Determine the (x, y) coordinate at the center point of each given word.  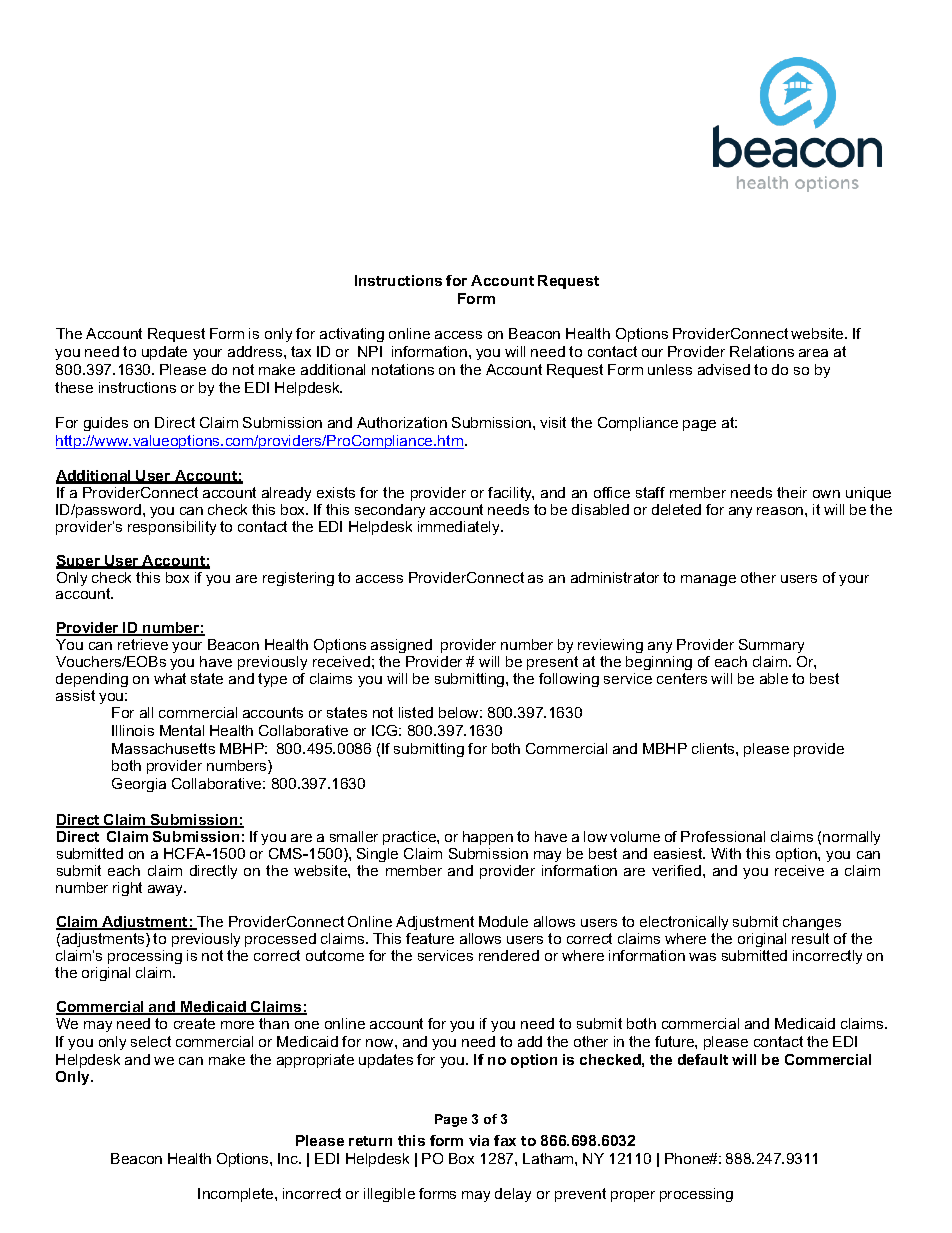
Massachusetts (163, 748)
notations (403, 369)
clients (714, 748)
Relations (762, 351)
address (256, 351)
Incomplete (237, 1195)
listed (416, 712)
